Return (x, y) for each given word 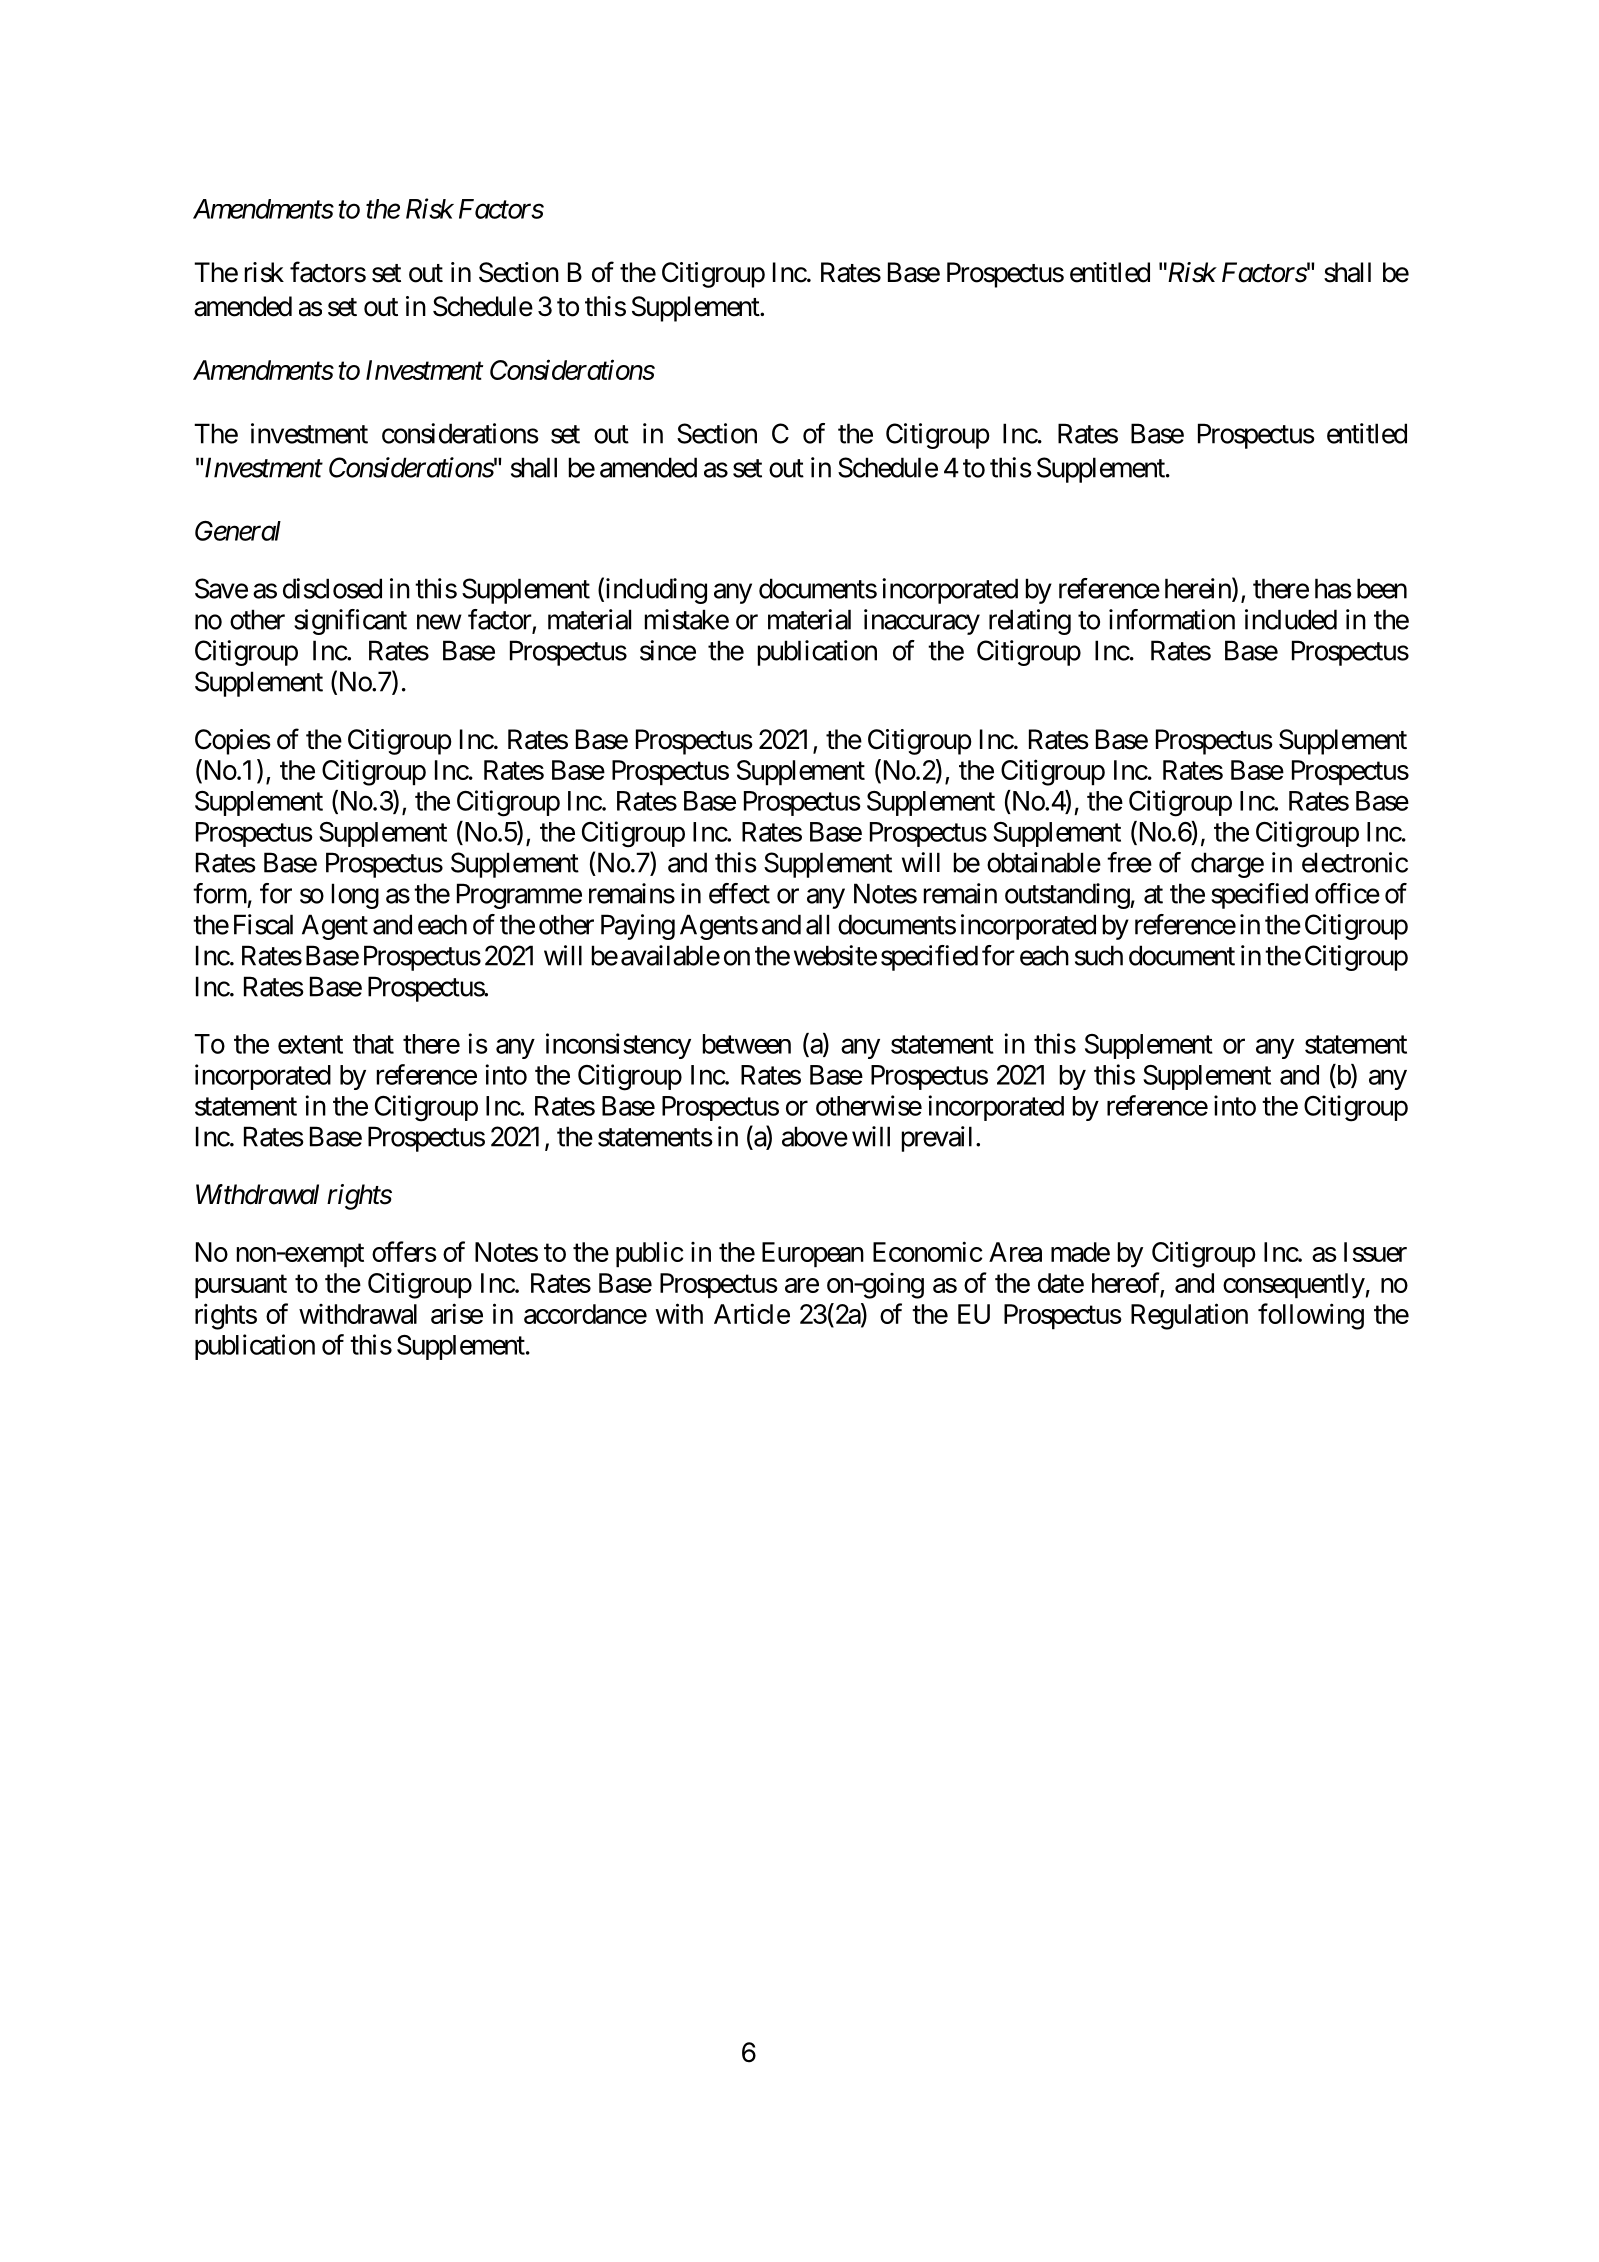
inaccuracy (922, 622)
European (813, 1255)
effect (739, 893)
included (1291, 619)
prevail (937, 1139)
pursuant (241, 1287)
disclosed (332, 588)
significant (350, 622)
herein (1199, 589)
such (1099, 955)
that (373, 1044)
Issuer (1375, 1252)
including (655, 591)
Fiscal (263, 924)
